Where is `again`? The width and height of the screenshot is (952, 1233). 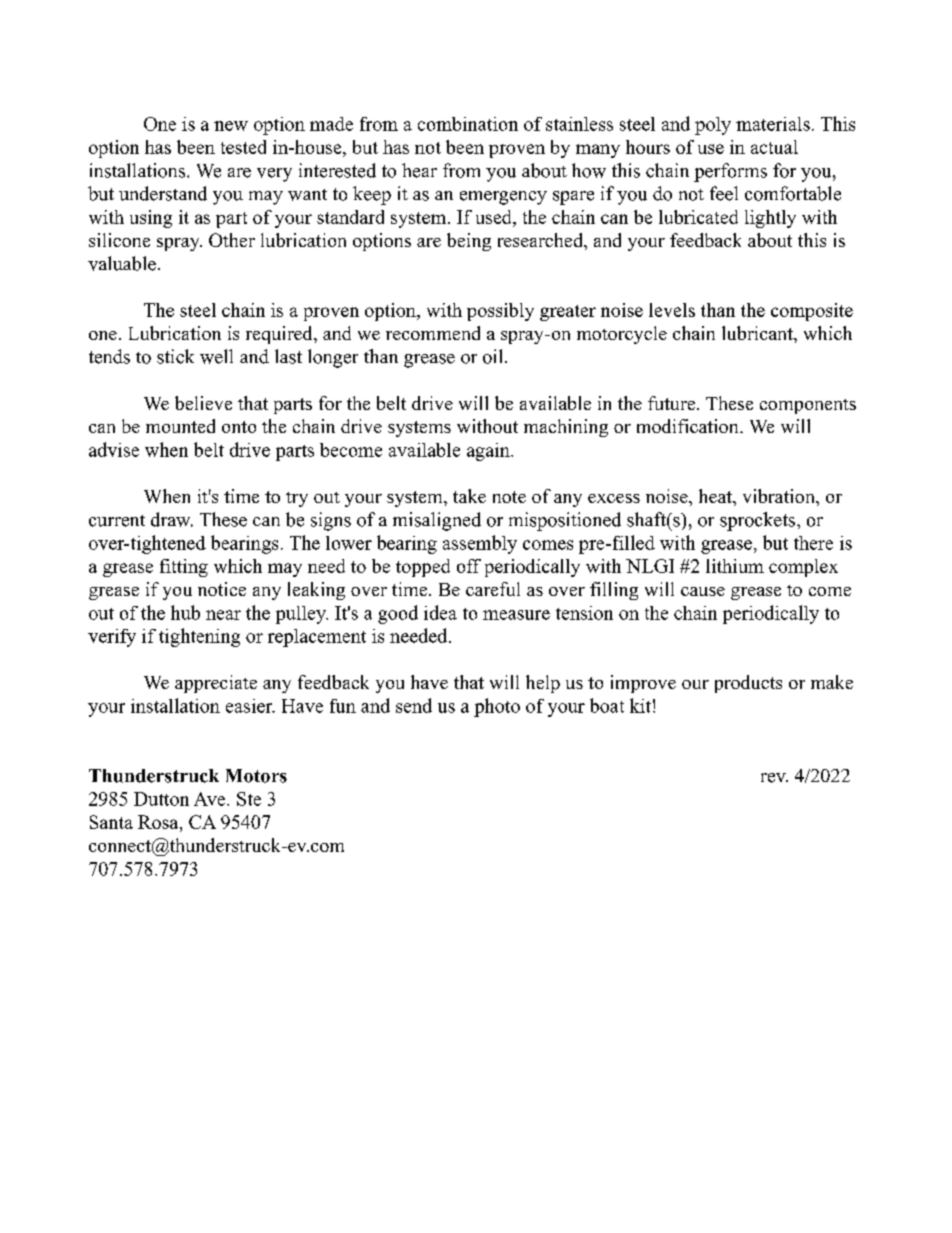 again is located at coordinates (489, 452).
